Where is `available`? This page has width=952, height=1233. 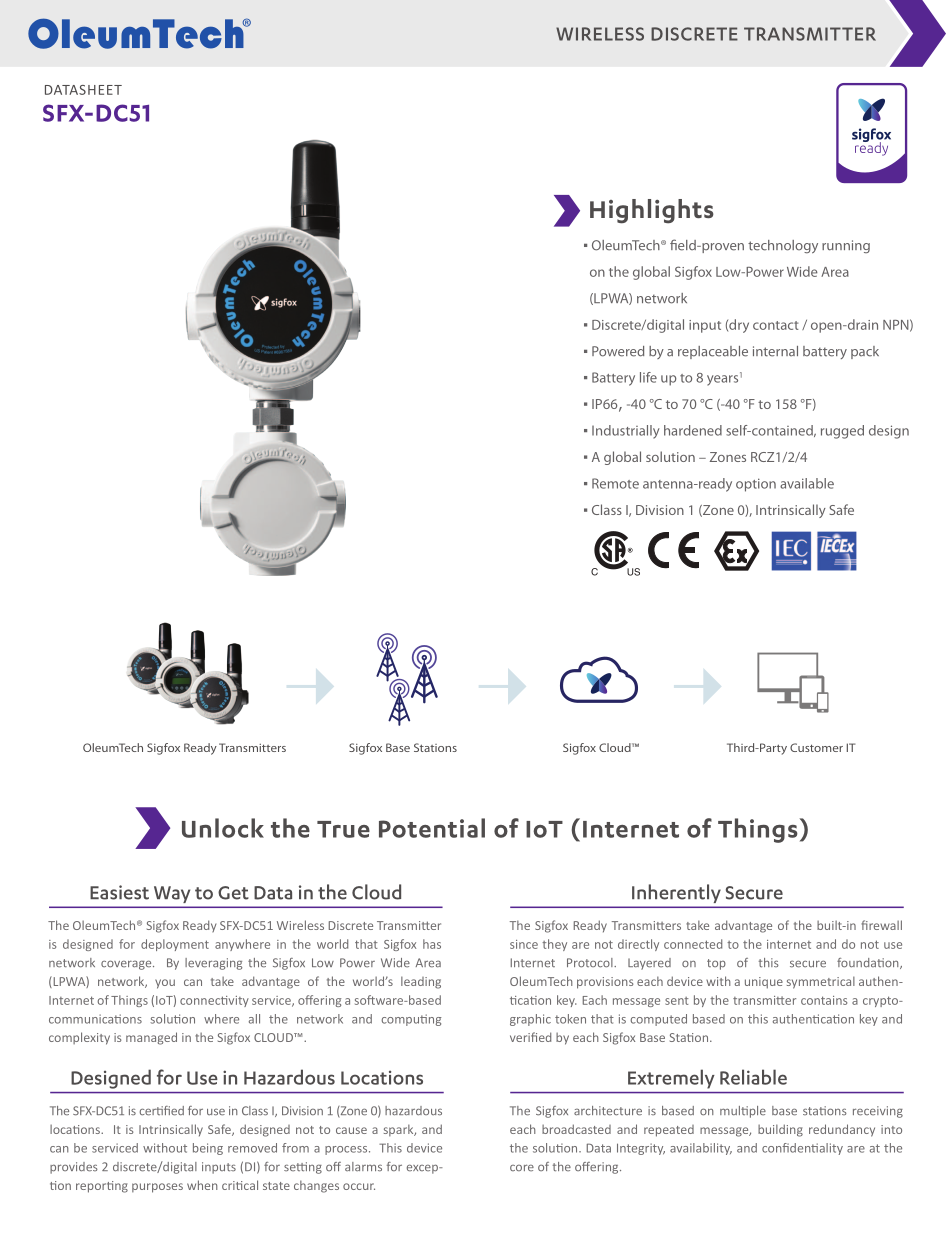 available is located at coordinates (807, 483).
